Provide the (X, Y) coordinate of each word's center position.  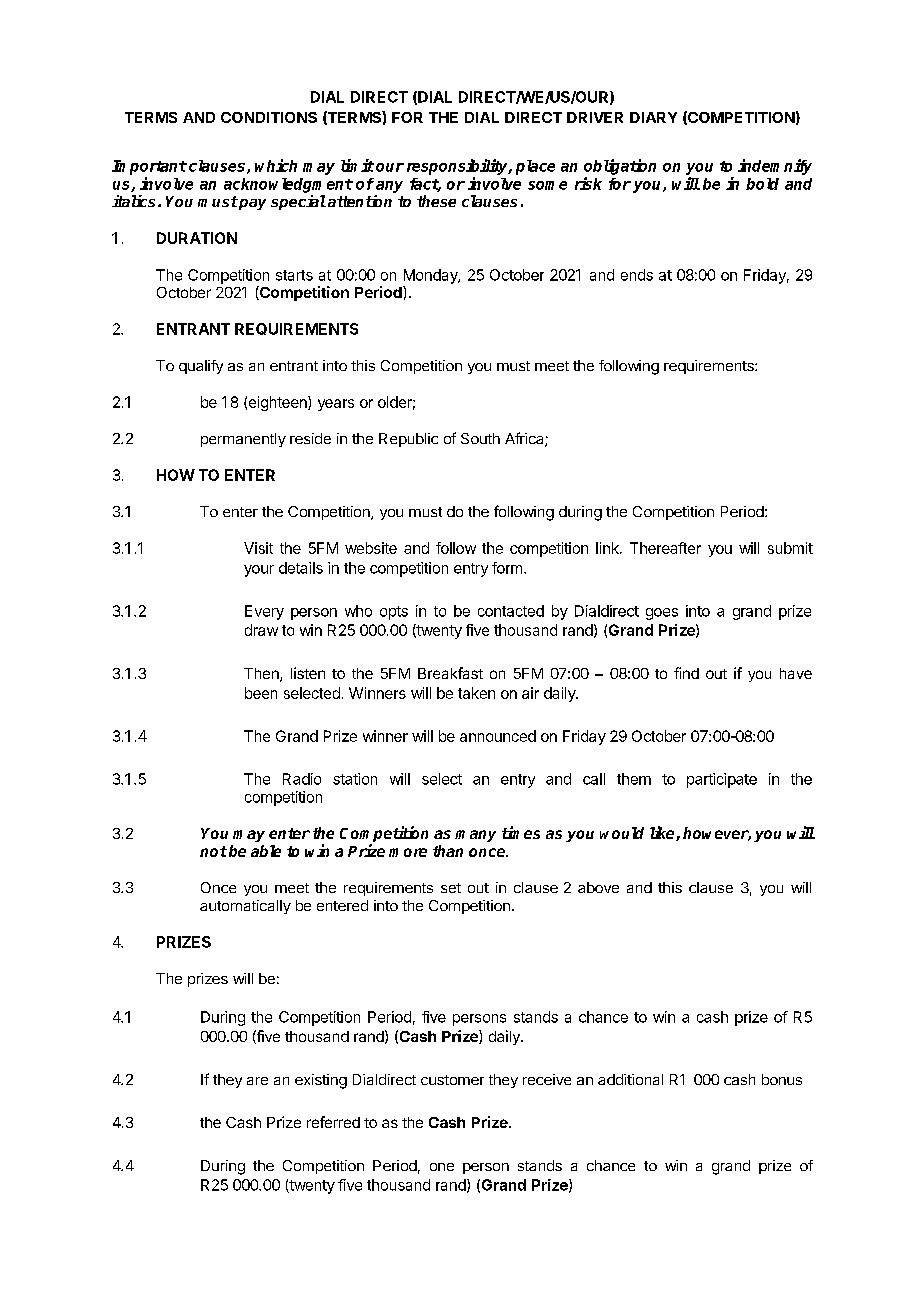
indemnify (775, 167)
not (213, 851)
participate (722, 780)
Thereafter (665, 548)
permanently (243, 440)
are (257, 1081)
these (436, 201)
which (276, 165)
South (480, 438)
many (475, 836)
